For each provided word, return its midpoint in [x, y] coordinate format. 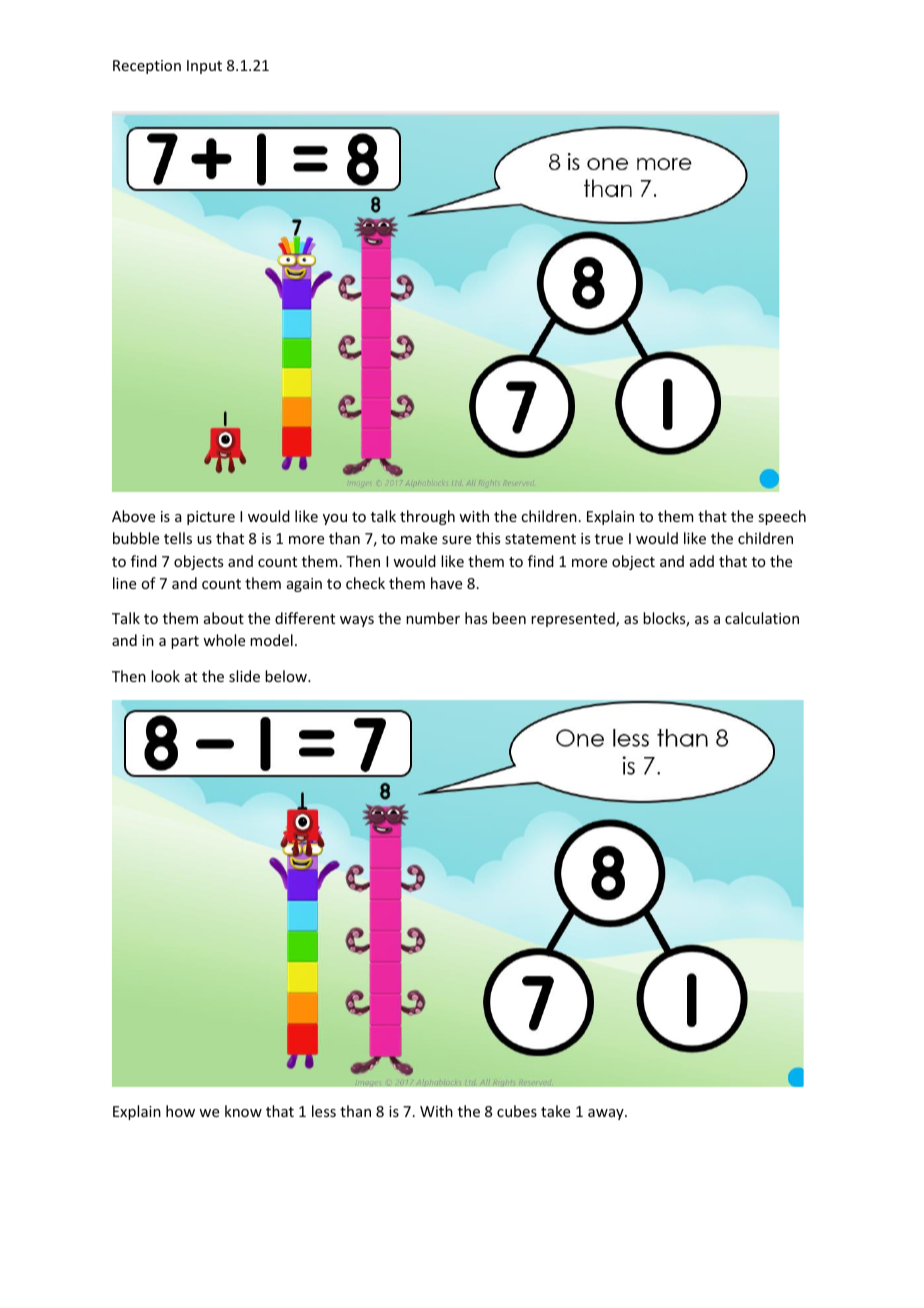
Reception [147, 67]
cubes [517, 1111]
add [702, 561]
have [446, 583]
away [607, 1114]
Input [204, 67]
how [180, 1111]
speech [782, 517]
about [224, 618]
